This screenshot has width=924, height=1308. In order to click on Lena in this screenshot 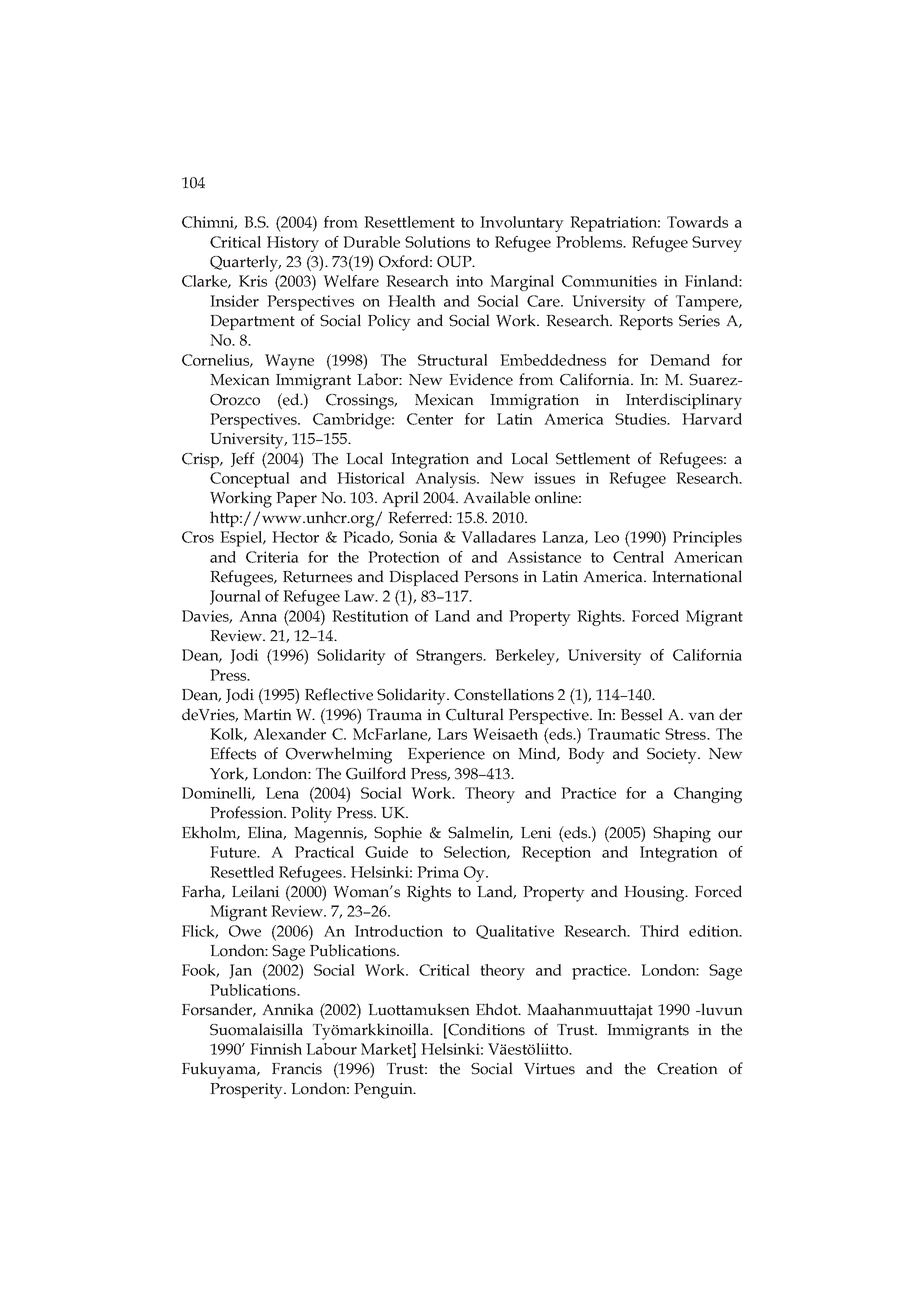, I will do `click(282, 793)`.
